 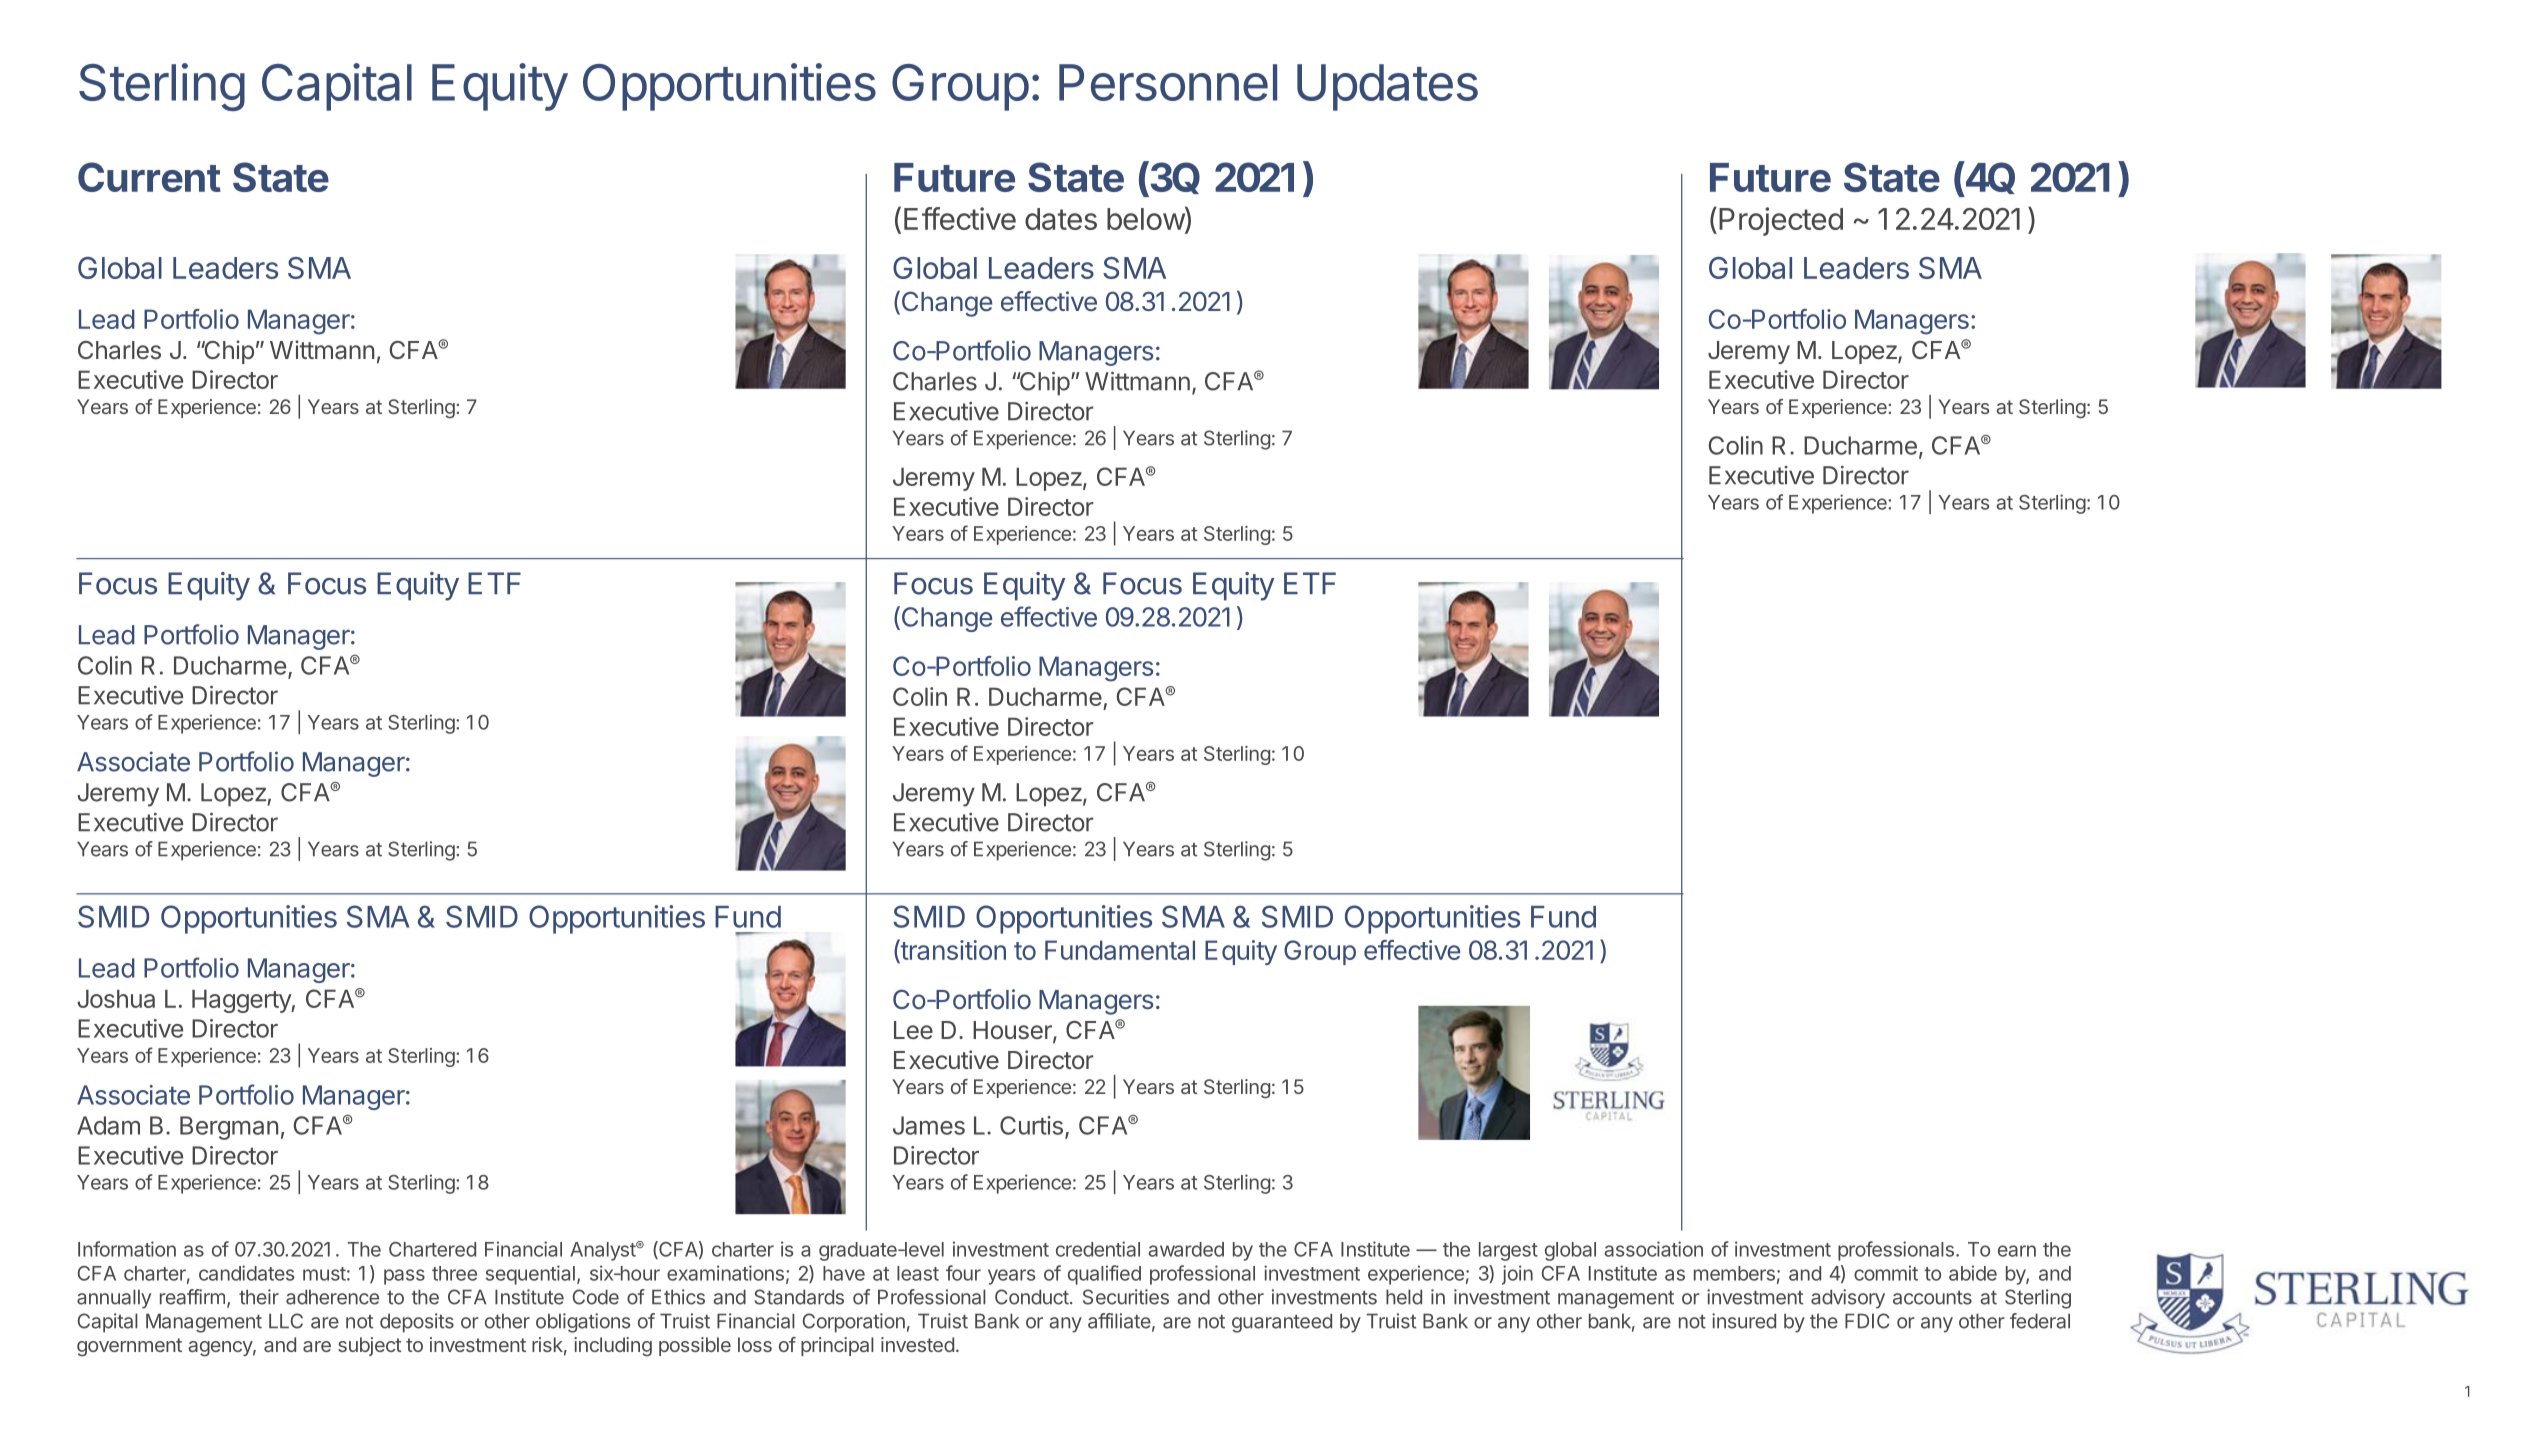 What do you see at coordinates (1031, 1125) in the page?
I see `Curtis` at bounding box center [1031, 1125].
